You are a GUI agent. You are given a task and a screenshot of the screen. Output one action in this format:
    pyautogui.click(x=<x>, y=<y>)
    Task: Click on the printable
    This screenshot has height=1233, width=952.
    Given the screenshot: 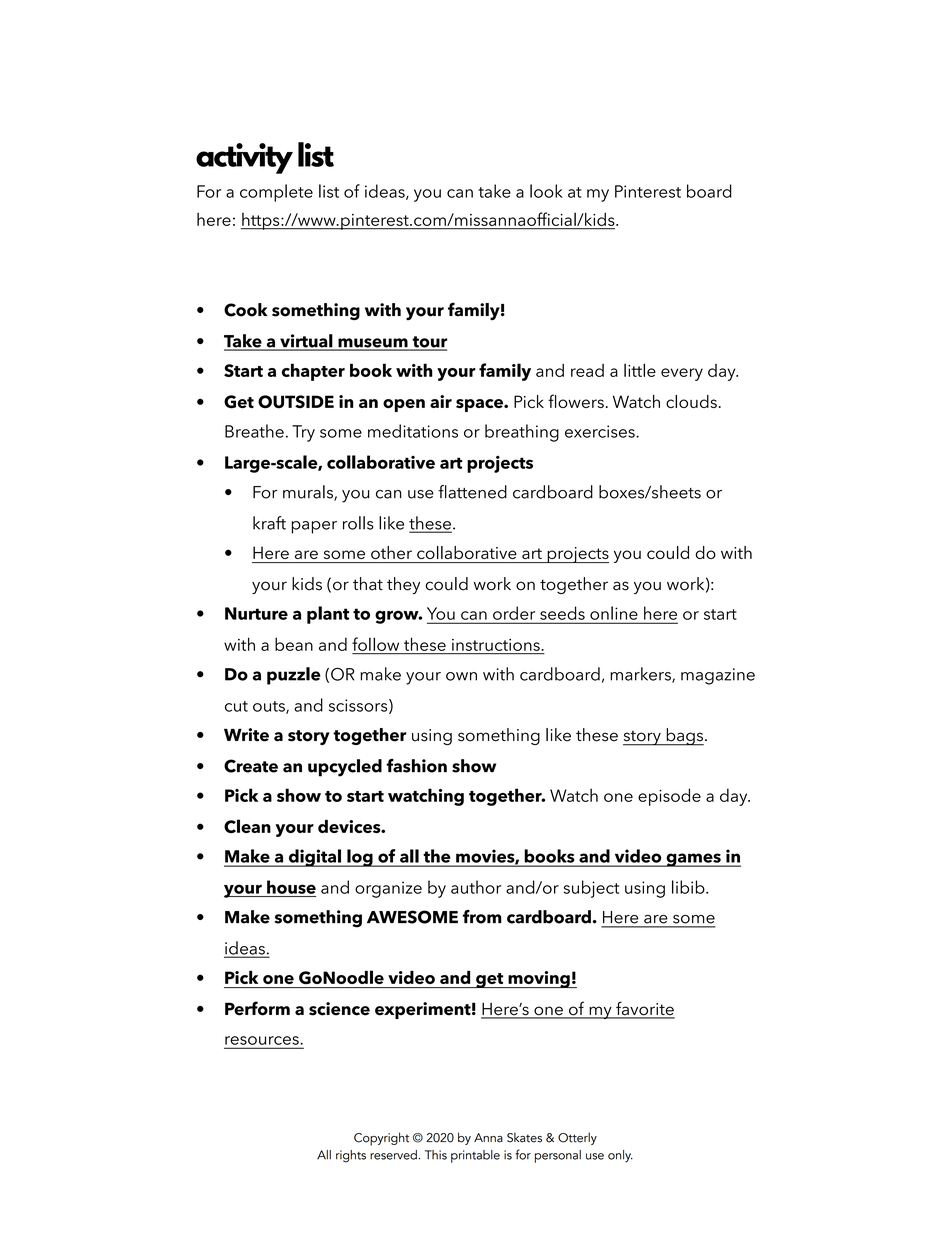 What is the action you would take?
    pyautogui.click(x=475, y=1156)
